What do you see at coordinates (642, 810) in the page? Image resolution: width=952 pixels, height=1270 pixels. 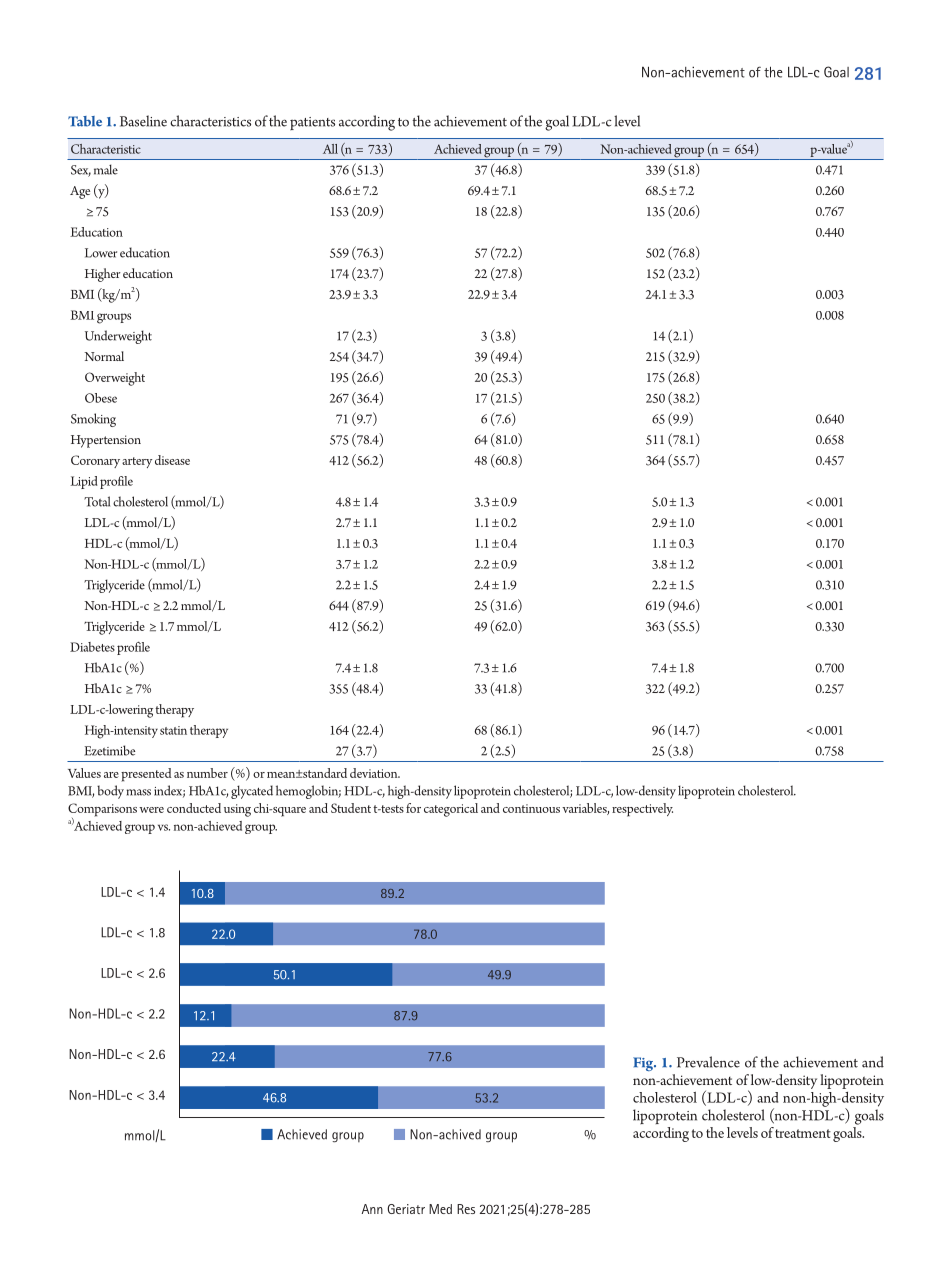 I see `respectively` at bounding box center [642, 810].
